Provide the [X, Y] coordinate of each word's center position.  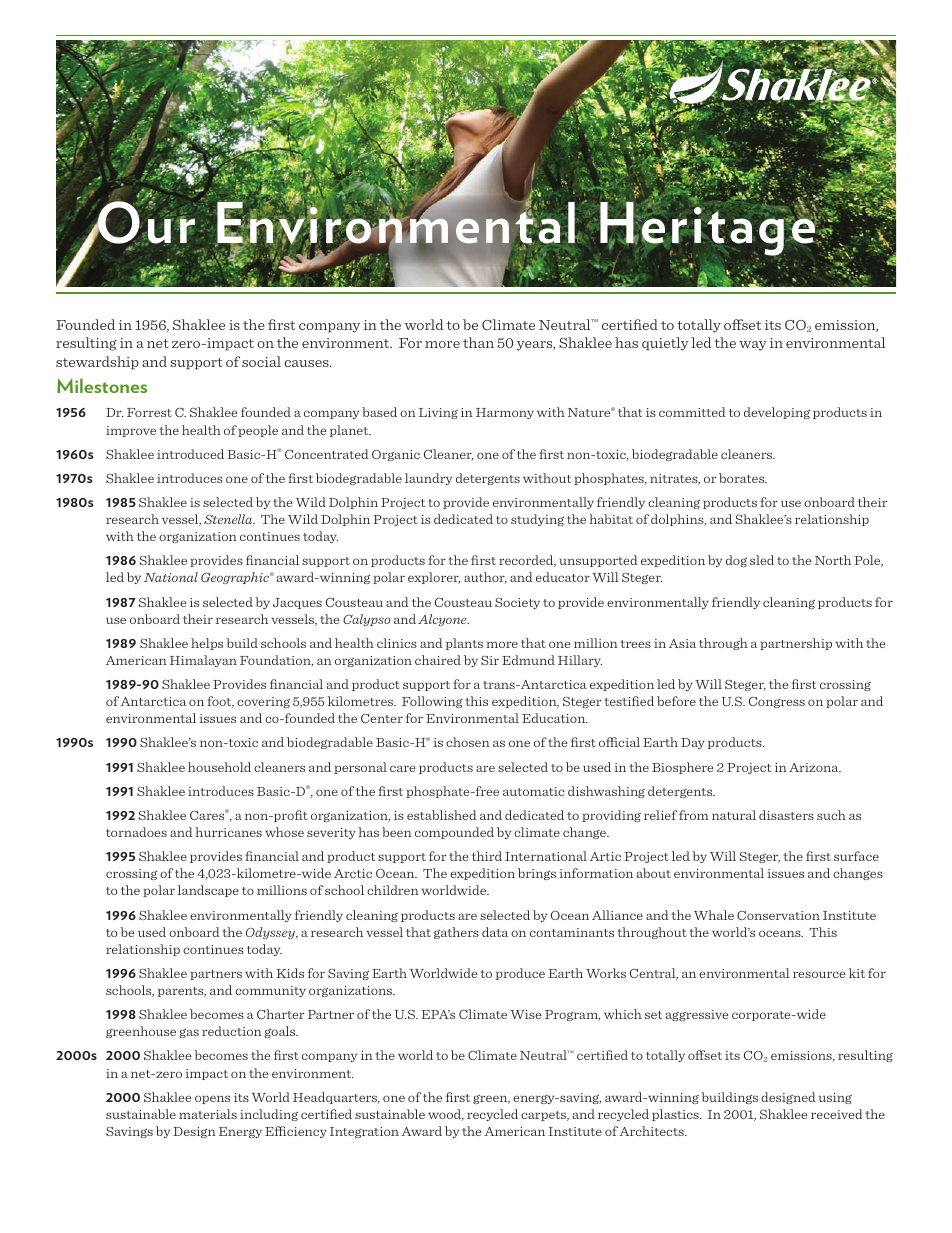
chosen [468, 742]
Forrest [149, 412]
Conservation [778, 915]
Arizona [815, 767]
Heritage [709, 229]
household [219, 767]
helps [207, 644]
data [495, 932]
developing [777, 413]
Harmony [505, 413]
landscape [208, 891]
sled [762, 560]
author [485, 578]
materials [208, 1114]
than [478, 342]
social [261, 361]
